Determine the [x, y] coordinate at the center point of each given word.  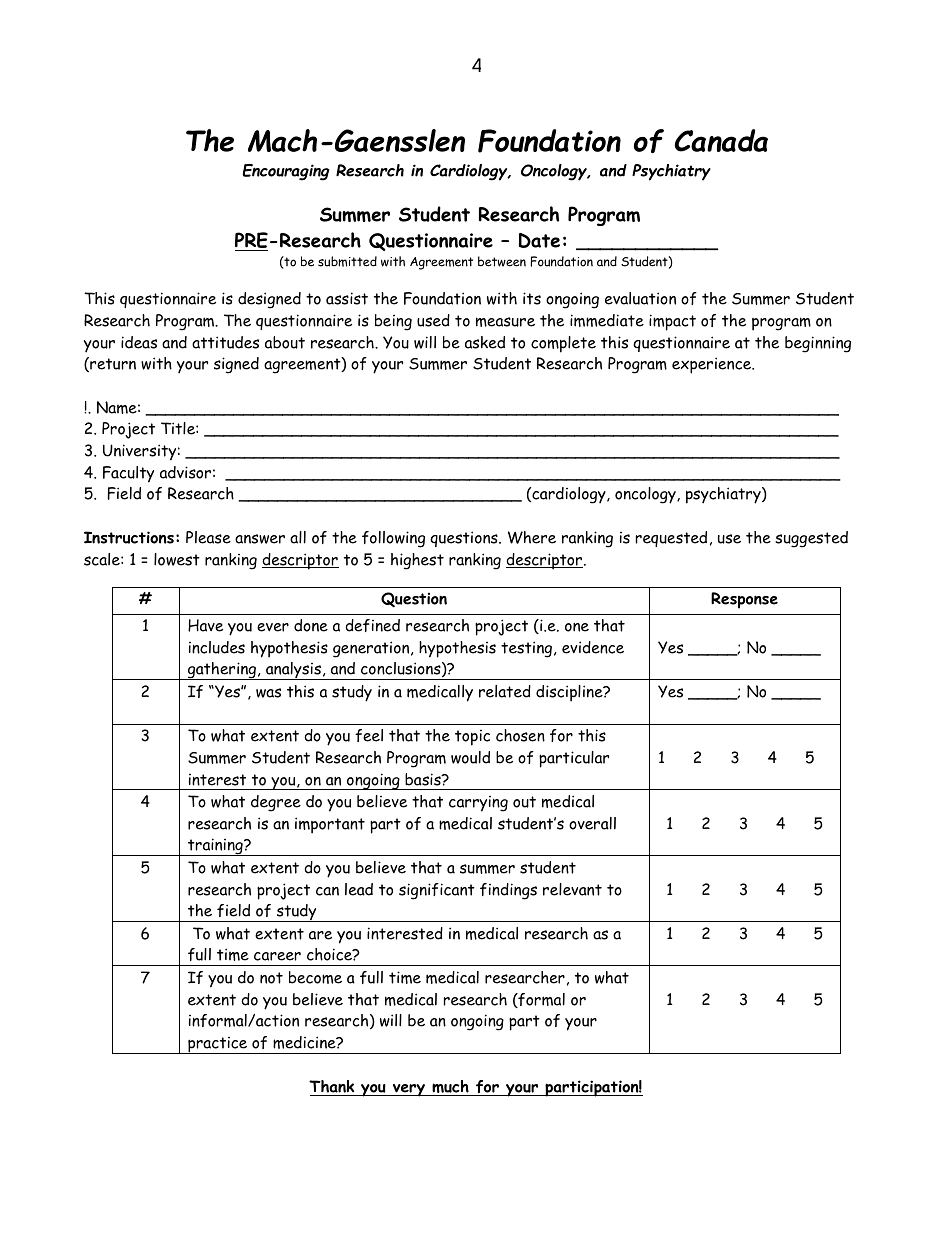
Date [539, 240]
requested [671, 539]
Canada [721, 140]
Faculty [128, 474]
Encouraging [286, 172]
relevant [572, 889]
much [450, 1088]
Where [532, 537]
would [470, 757]
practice [218, 1045]
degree [276, 803]
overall [592, 823]
